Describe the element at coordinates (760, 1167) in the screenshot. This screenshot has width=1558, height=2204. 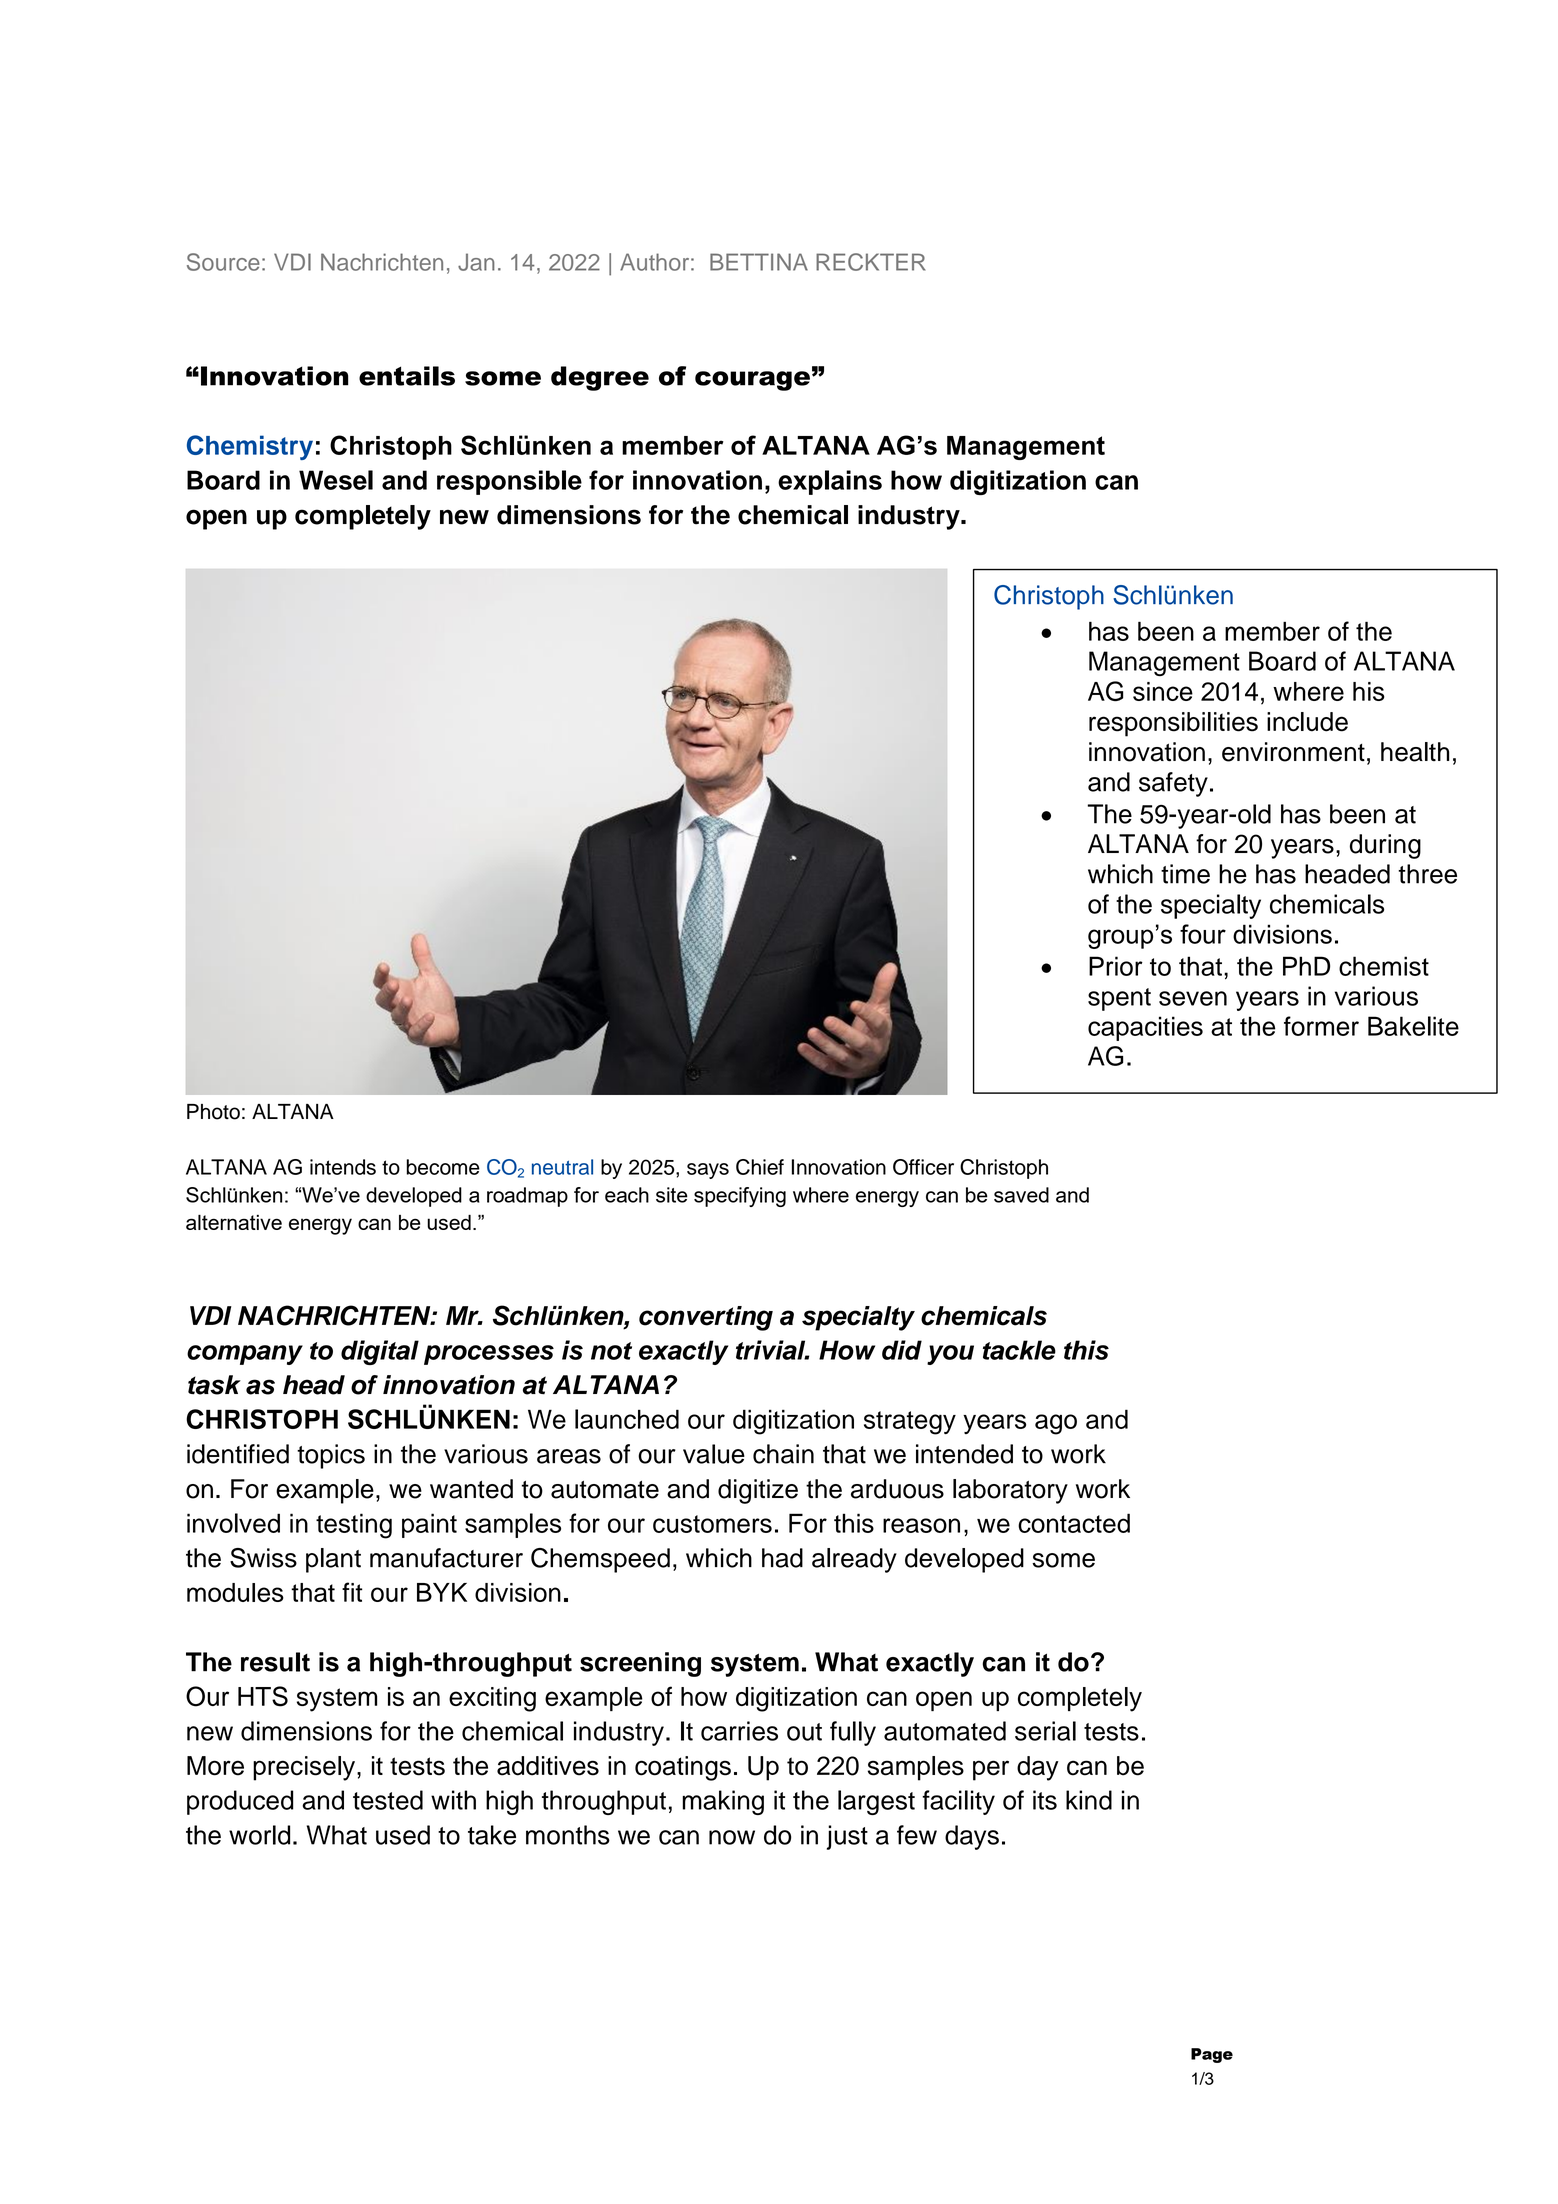
I see `Chief` at that location.
